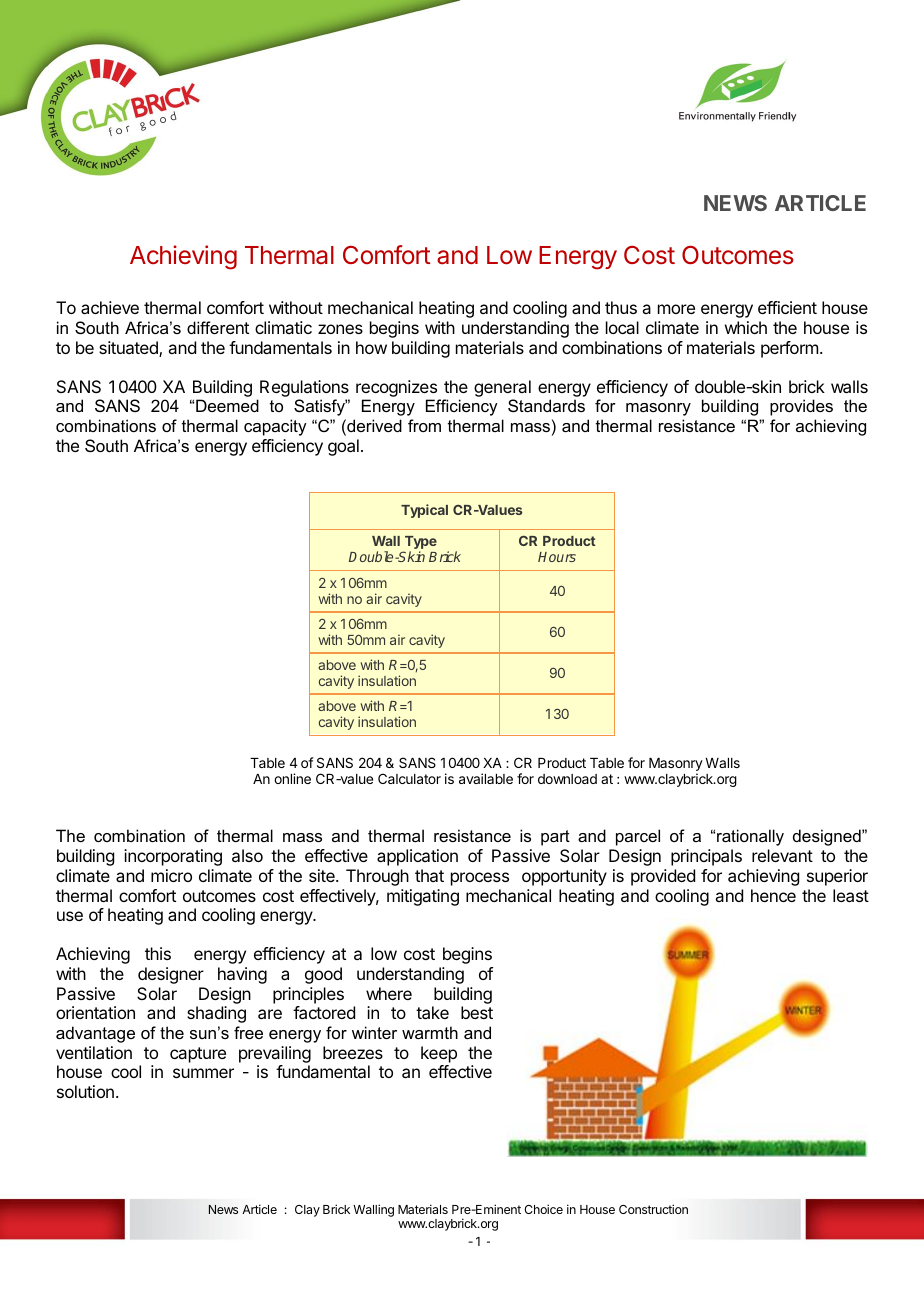 This screenshot has width=924, height=1308. Describe the element at coordinates (477, 1012) in the screenshot. I see `best` at that location.
